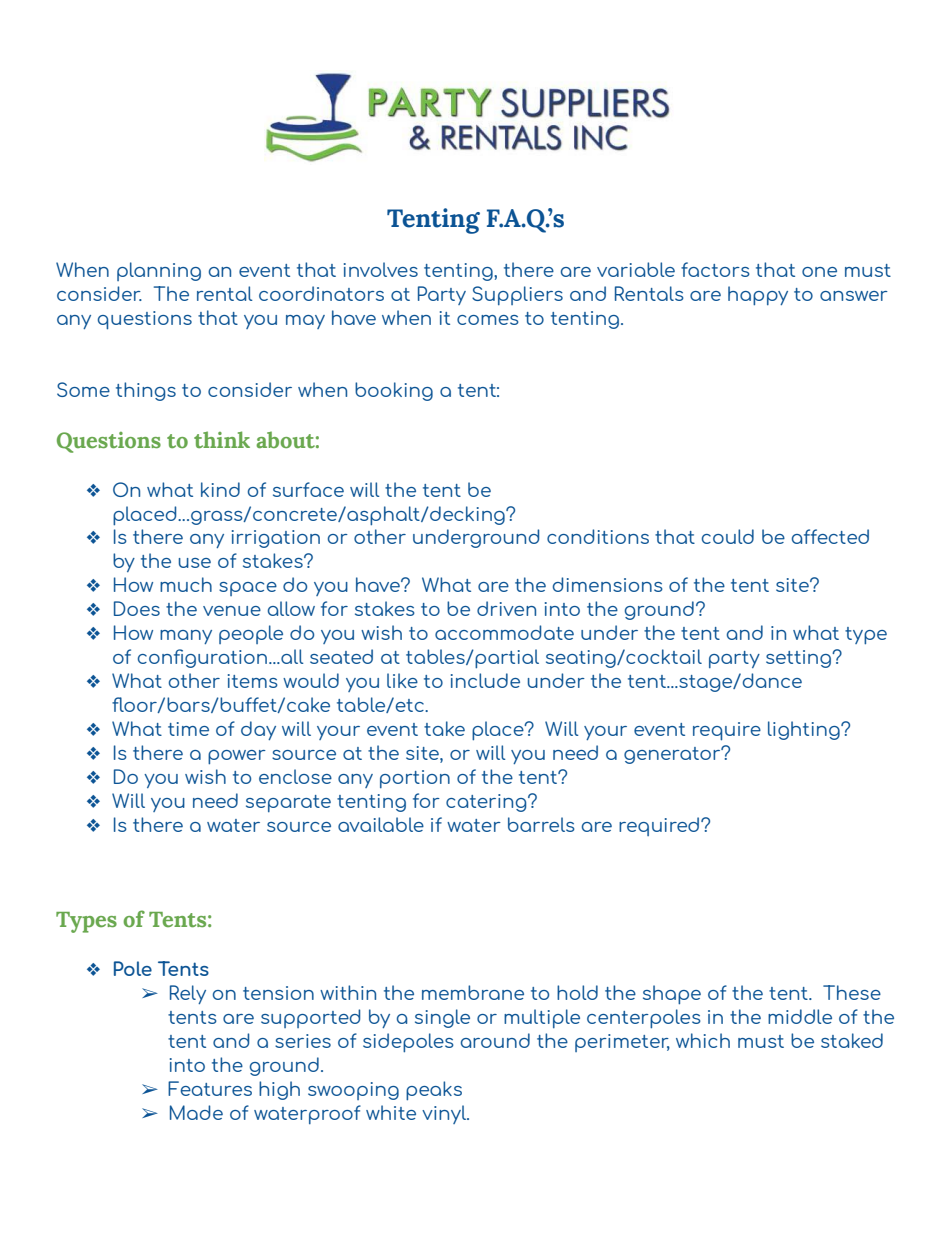  What do you see at coordinates (485, 680) in the image?
I see `include` at bounding box center [485, 680].
